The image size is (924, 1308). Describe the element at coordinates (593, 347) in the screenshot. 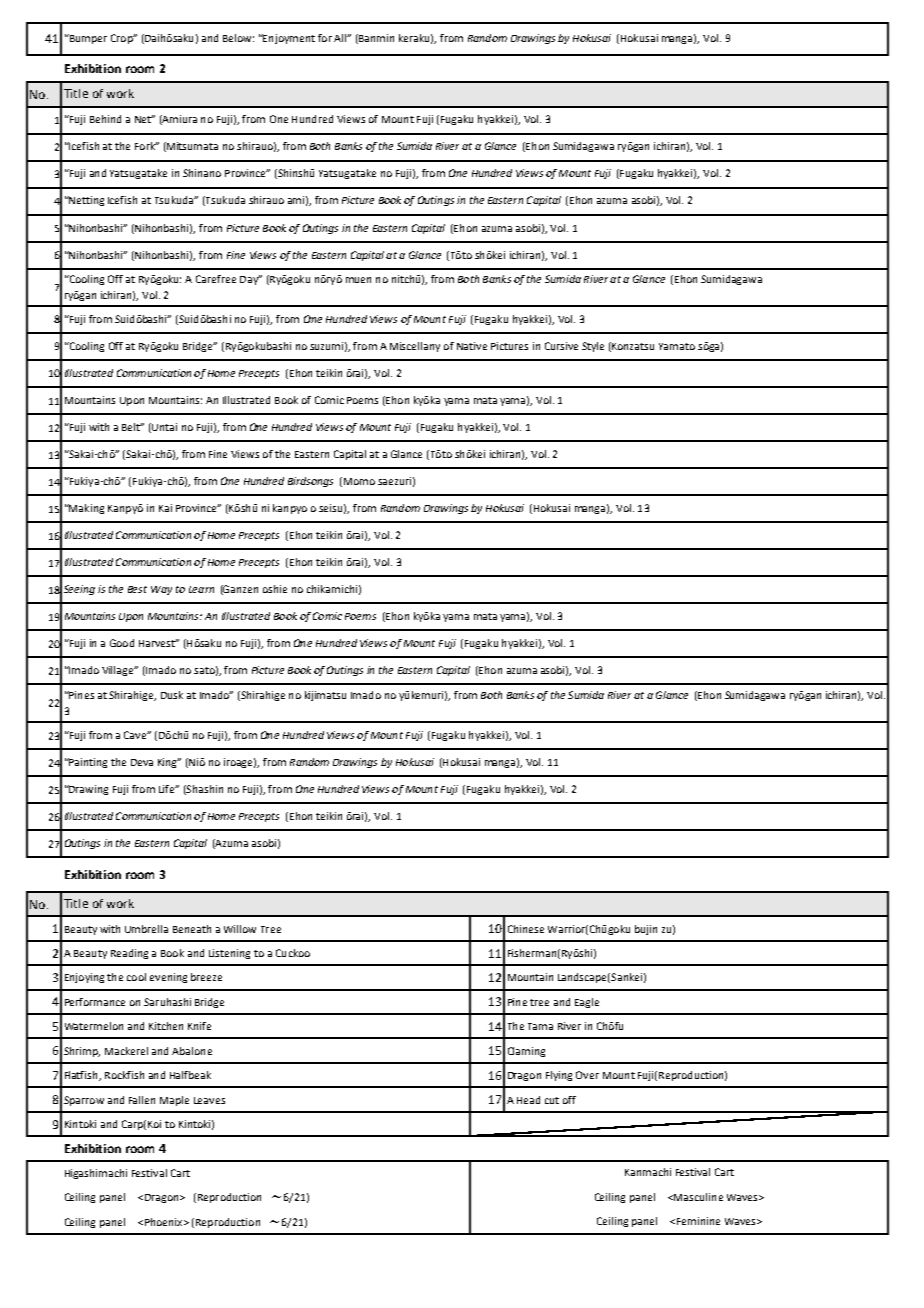

I see `Style` at that location.
